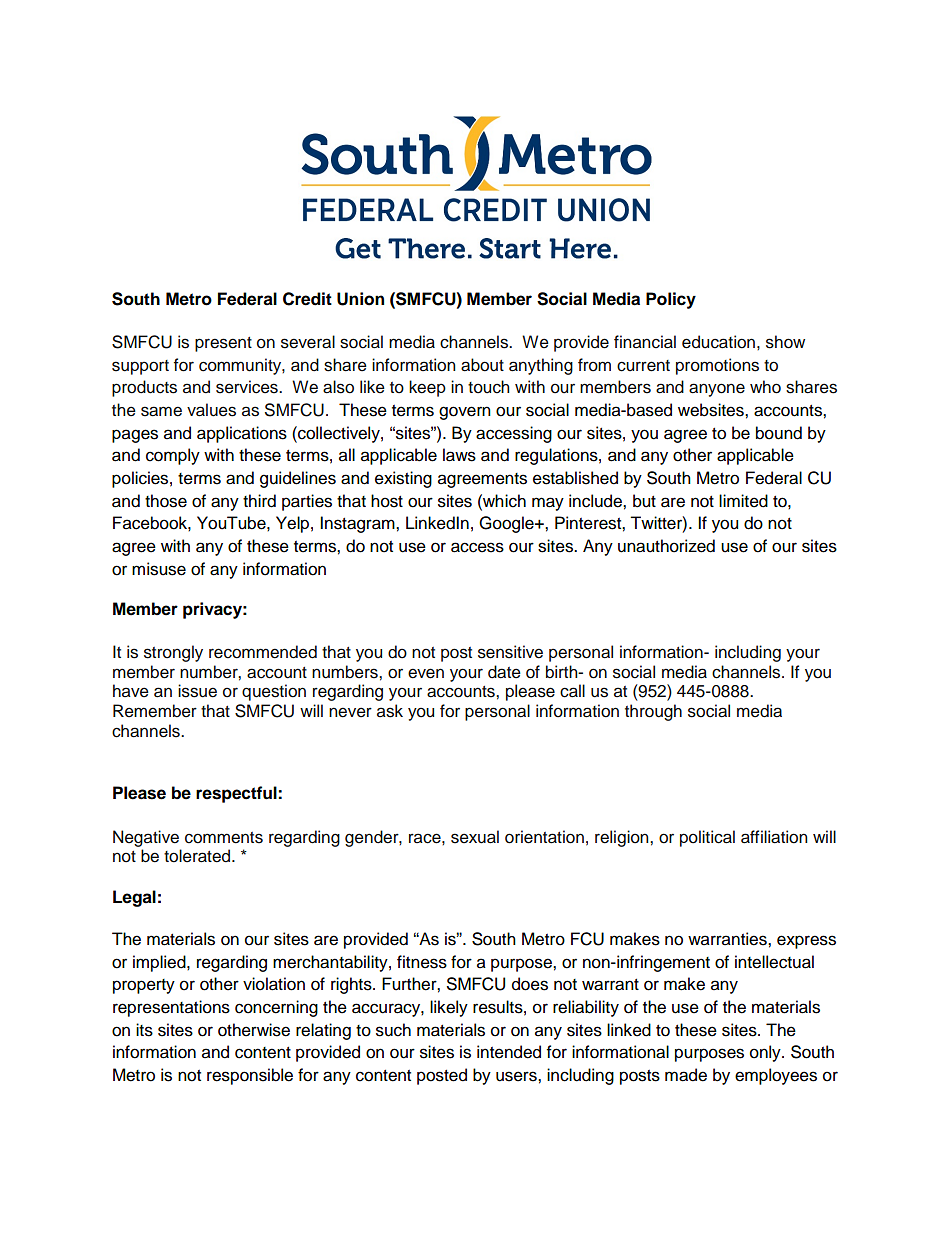 This screenshot has height=1233, width=952. Describe the element at coordinates (482, 365) in the screenshot. I see `about` at that location.
